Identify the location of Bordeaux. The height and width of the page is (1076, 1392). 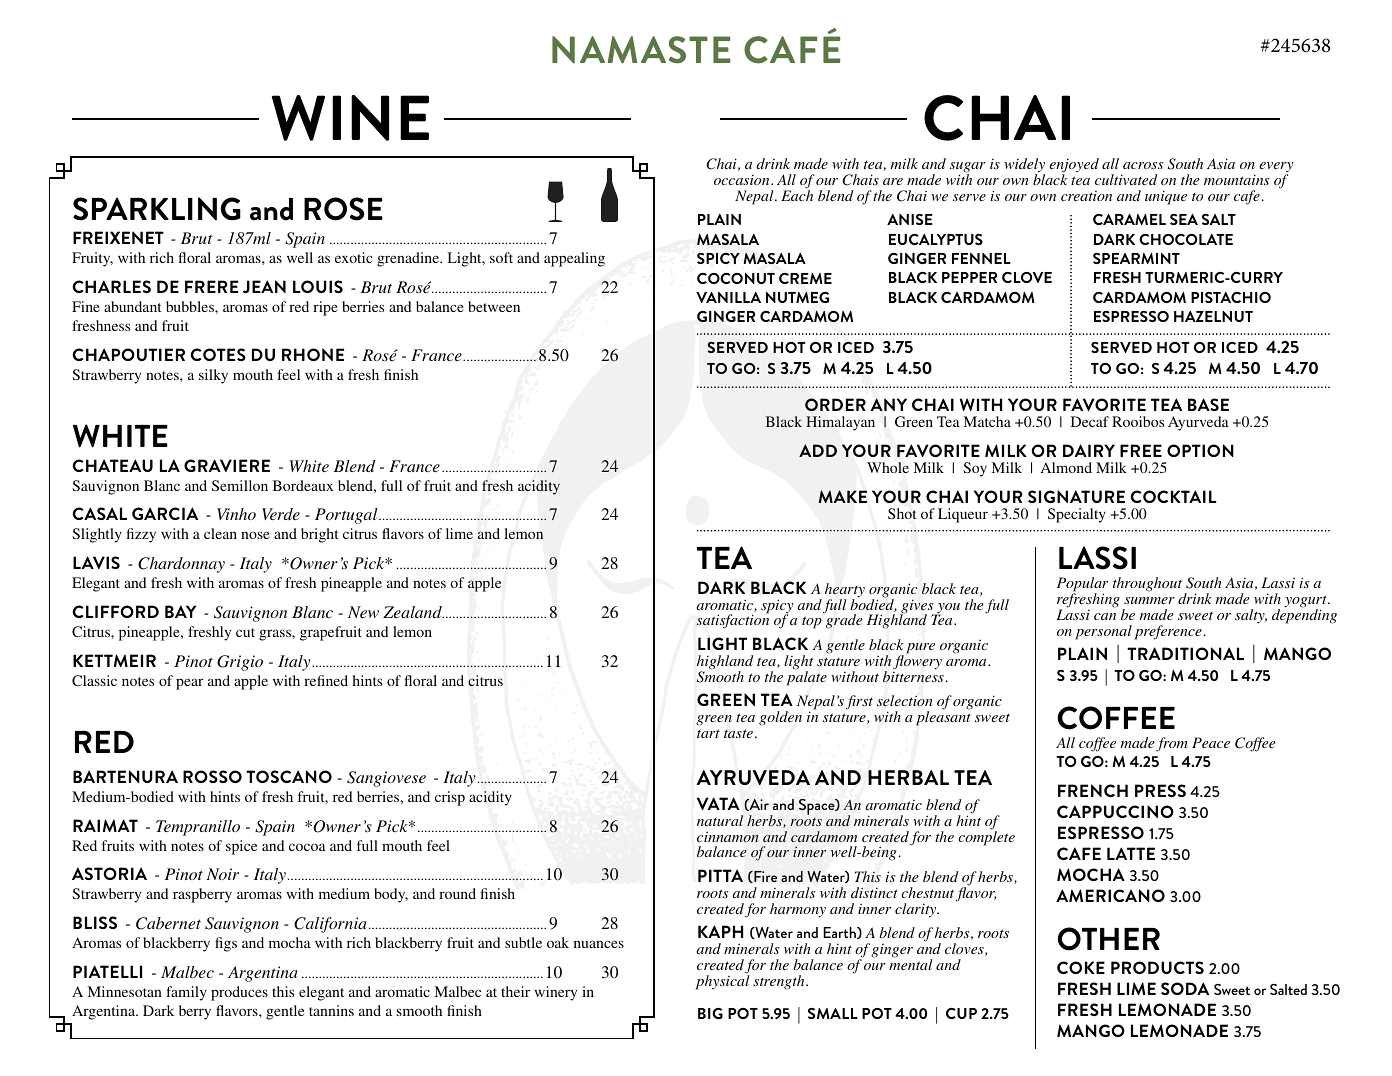
(303, 485).
